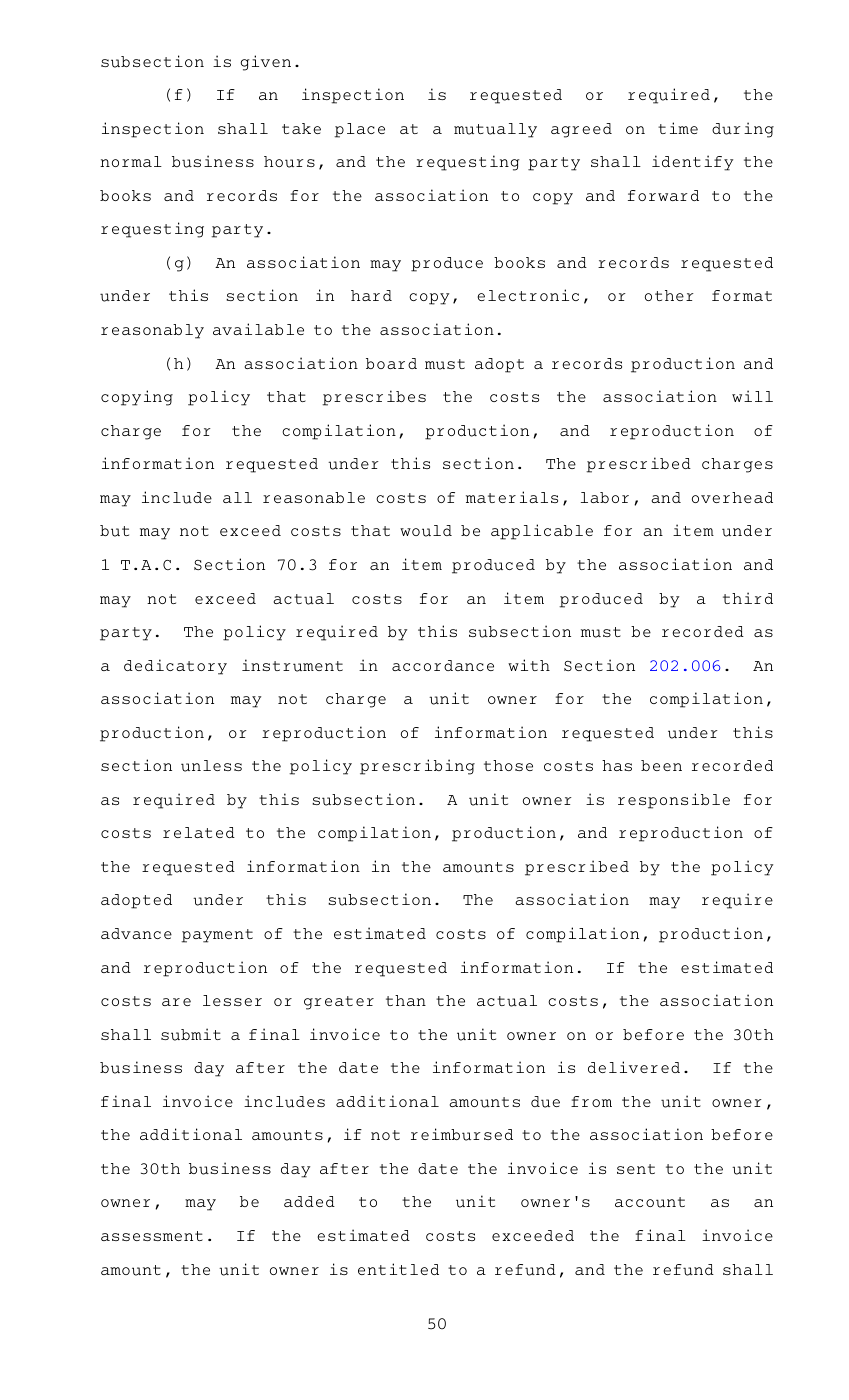 This image has width=849, height=1400. I want to click on would, so click(426, 531).
